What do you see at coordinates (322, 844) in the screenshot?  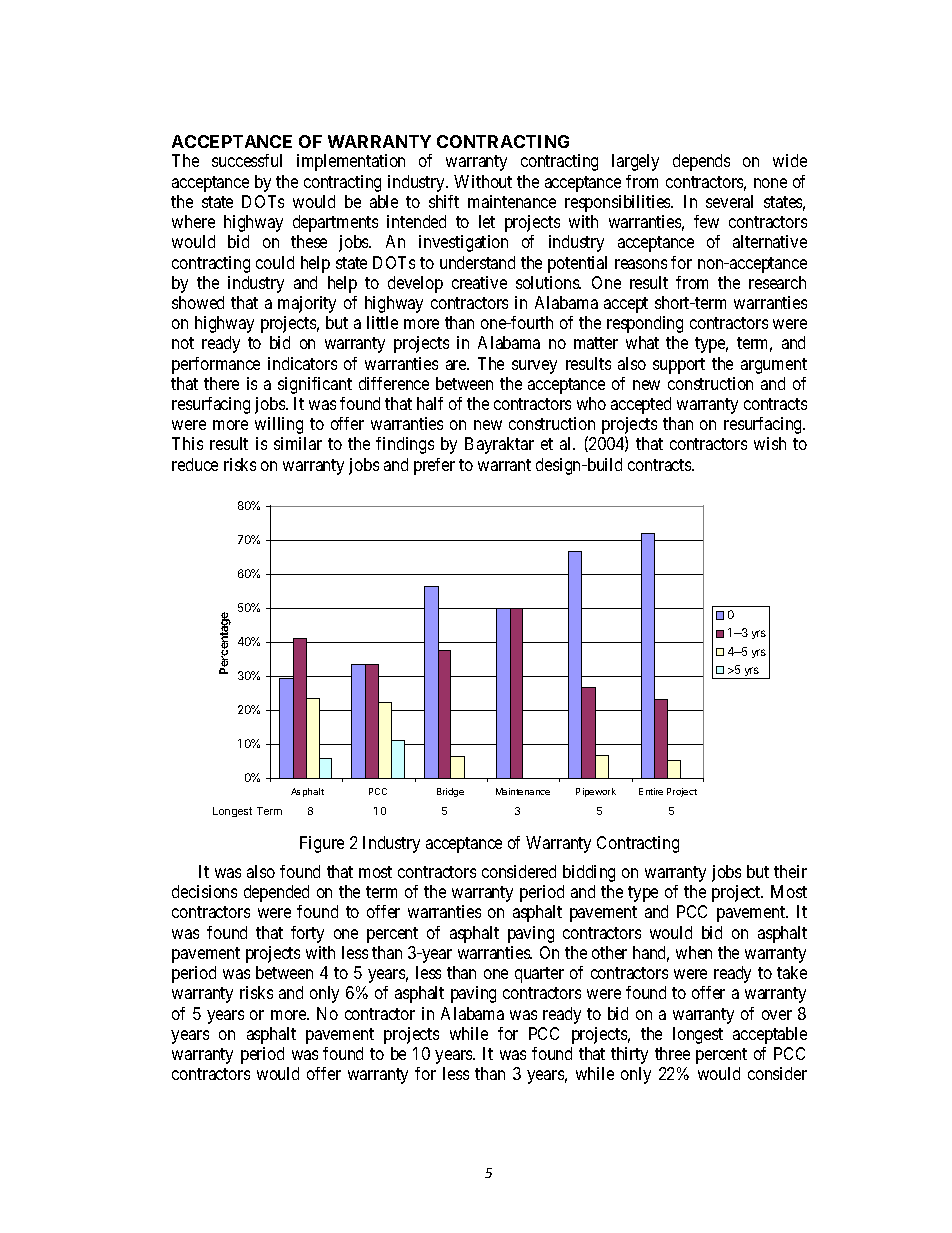 I see `Figure` at bounding box center [322, 844].
